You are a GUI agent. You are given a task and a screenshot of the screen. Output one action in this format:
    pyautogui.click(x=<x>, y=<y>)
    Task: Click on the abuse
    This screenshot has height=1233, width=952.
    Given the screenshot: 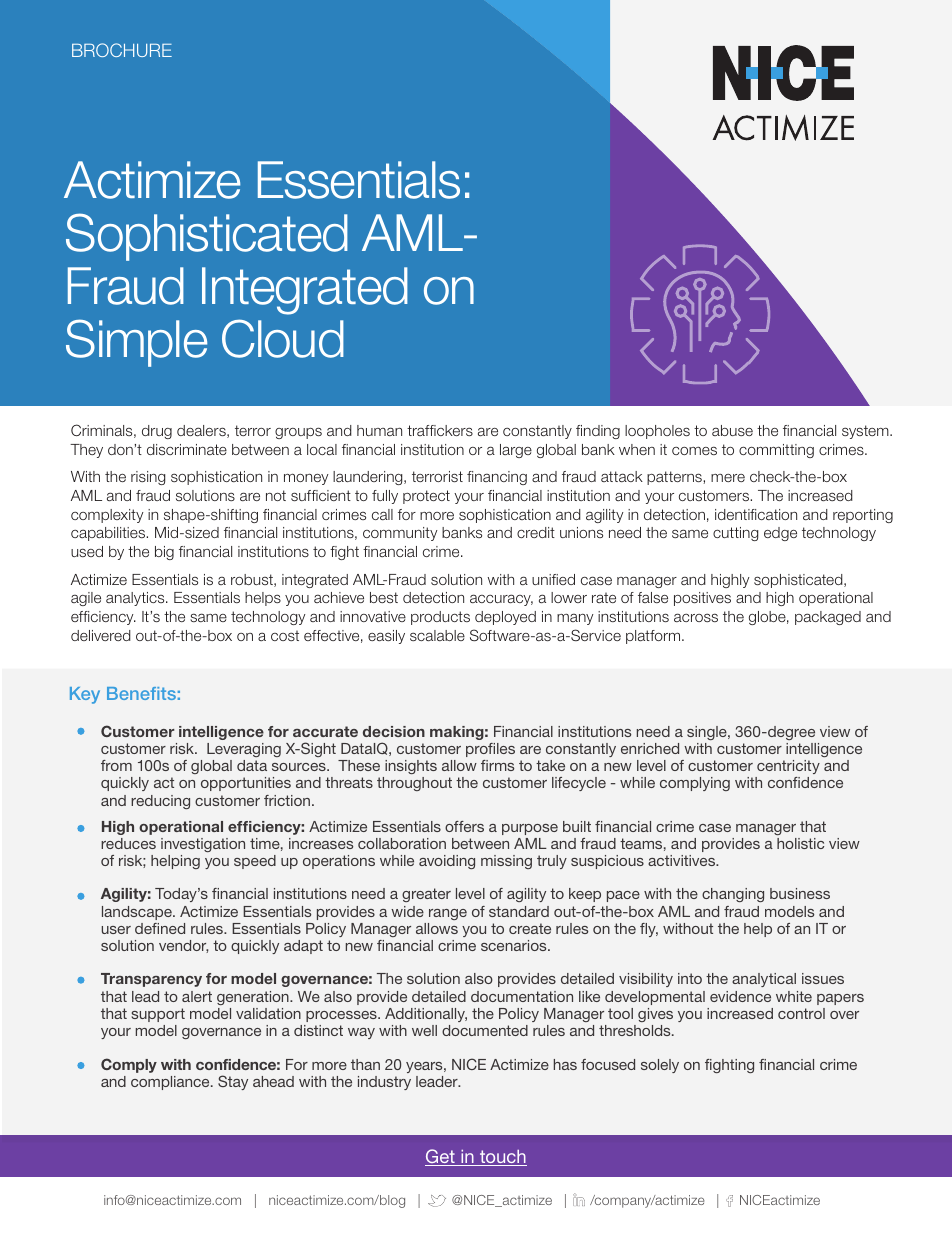 What is the action you would take?
    pyautogui.click(x=732, y=430)
